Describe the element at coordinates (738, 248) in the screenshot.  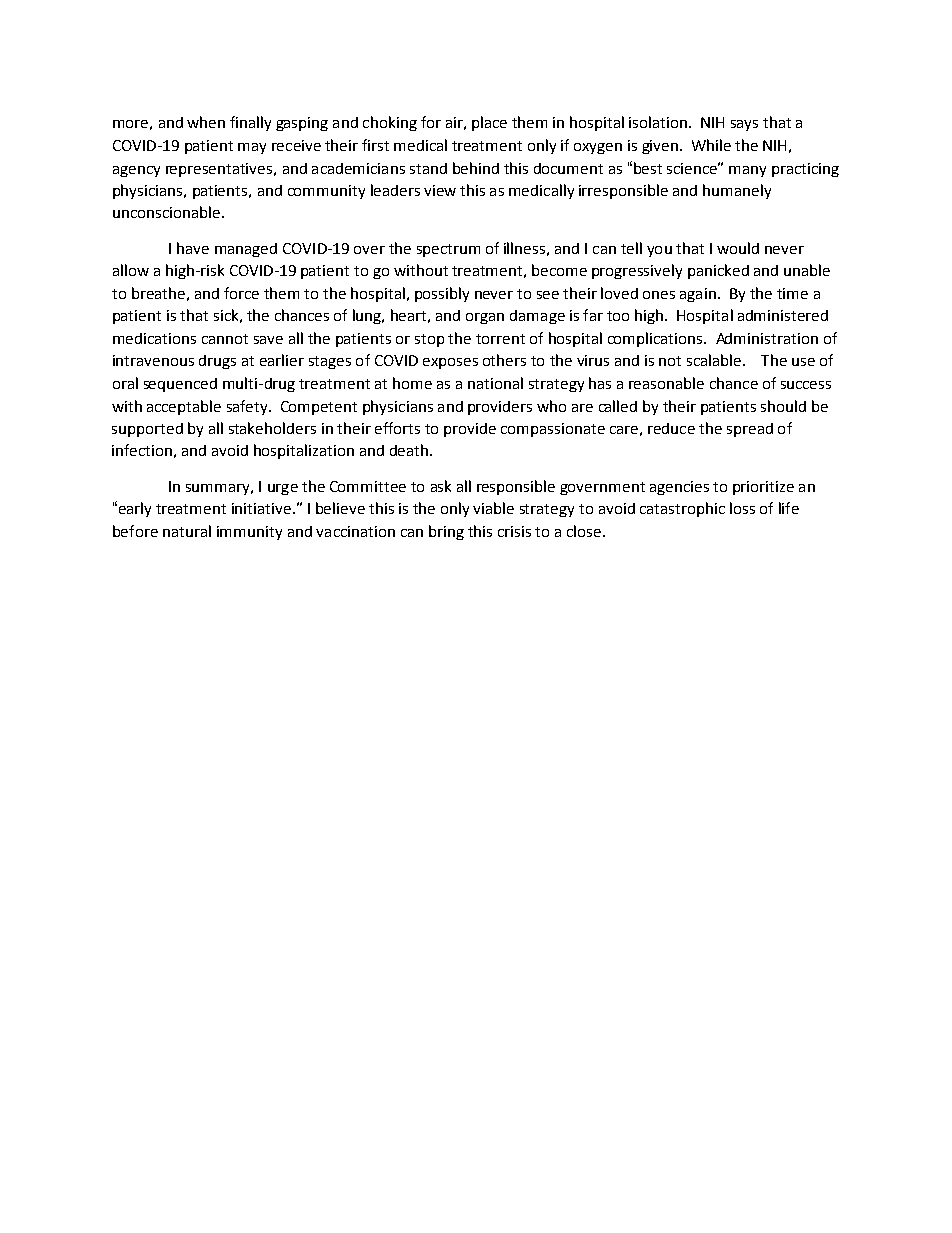
I see `would` at that location.
